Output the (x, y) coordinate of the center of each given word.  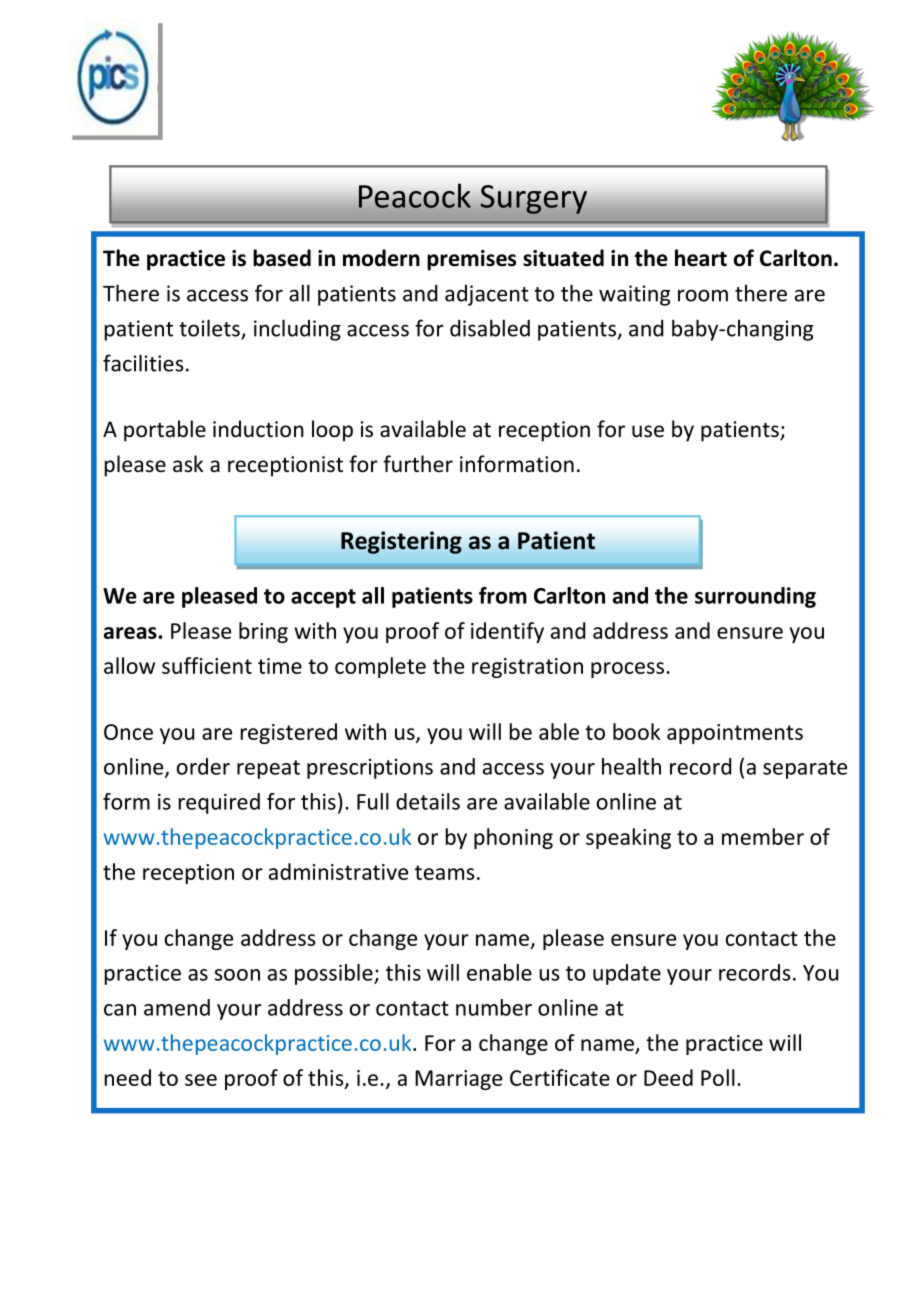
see (201, 1080)
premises (471, 260)
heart (701, 258)
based (282, 258)
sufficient (207, 665)
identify (507, 632)
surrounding (755, 597)
